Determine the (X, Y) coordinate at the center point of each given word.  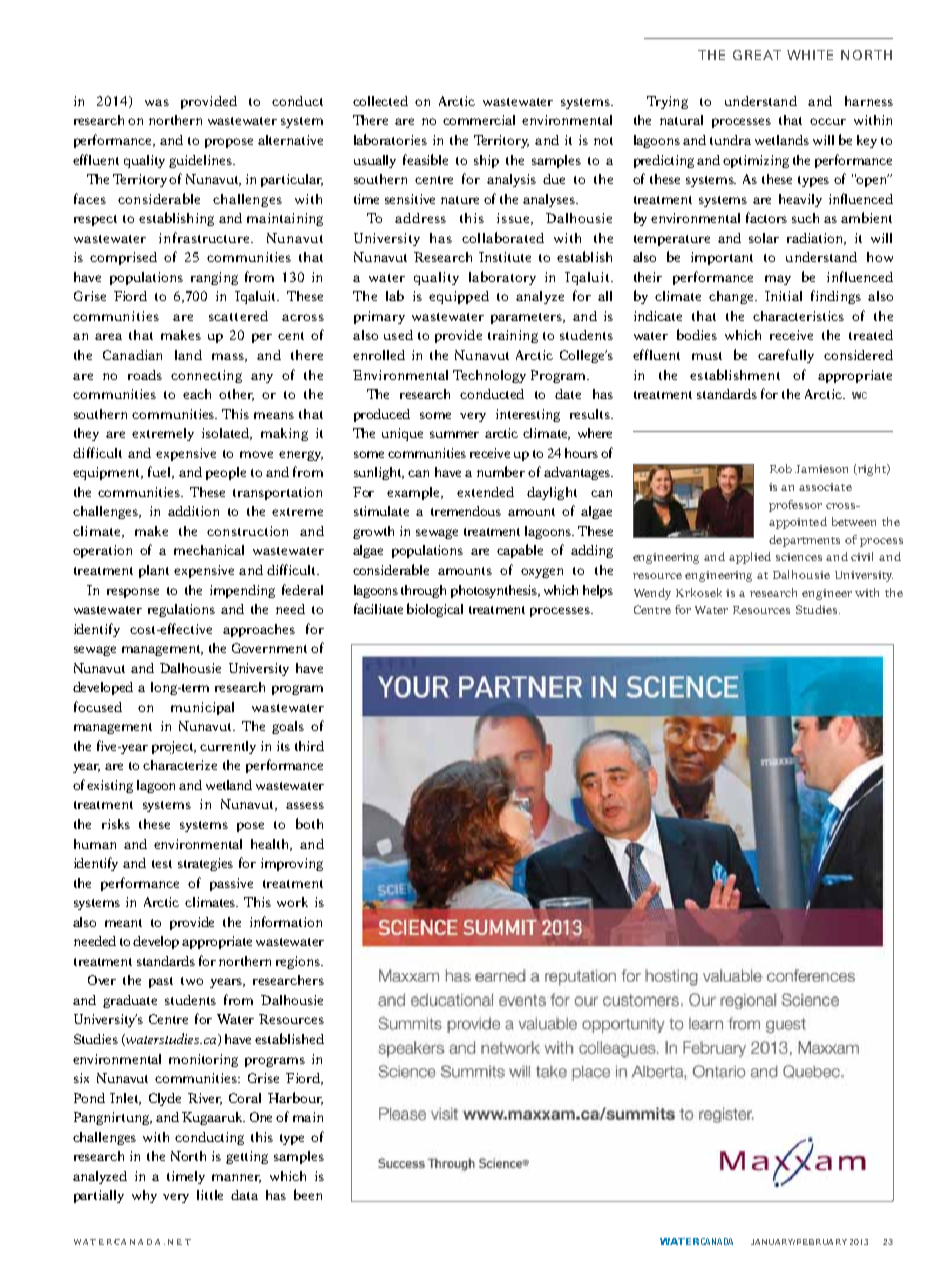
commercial (479, 120)
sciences (799, 557)
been (308, 1194)
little (210, 1195)
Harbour (295, 1098)
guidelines (201, 161)
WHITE (810, 55)
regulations (181, 610)
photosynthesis (495, 591)
